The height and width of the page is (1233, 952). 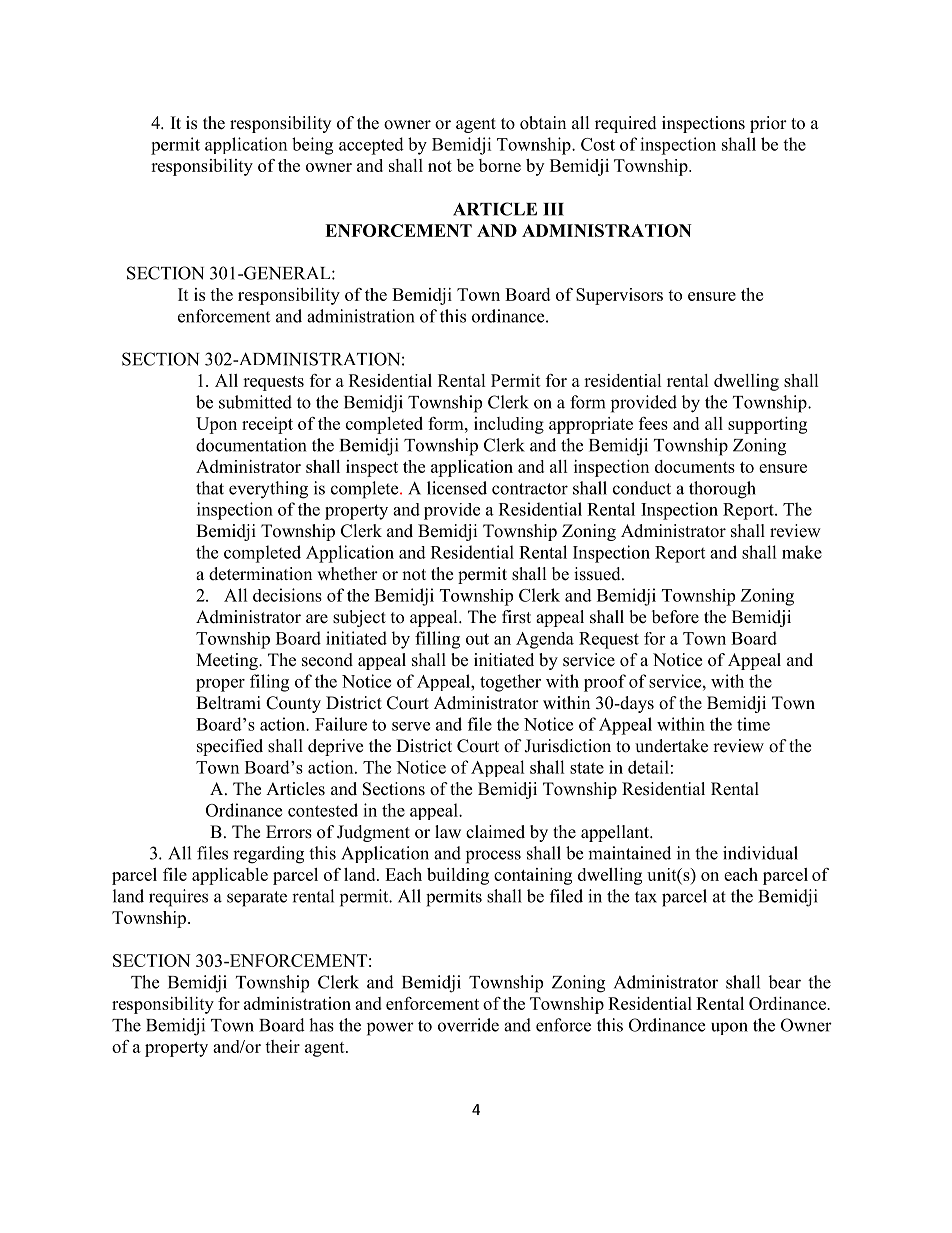 I want to click on bear, so click(x=784, y=982).
